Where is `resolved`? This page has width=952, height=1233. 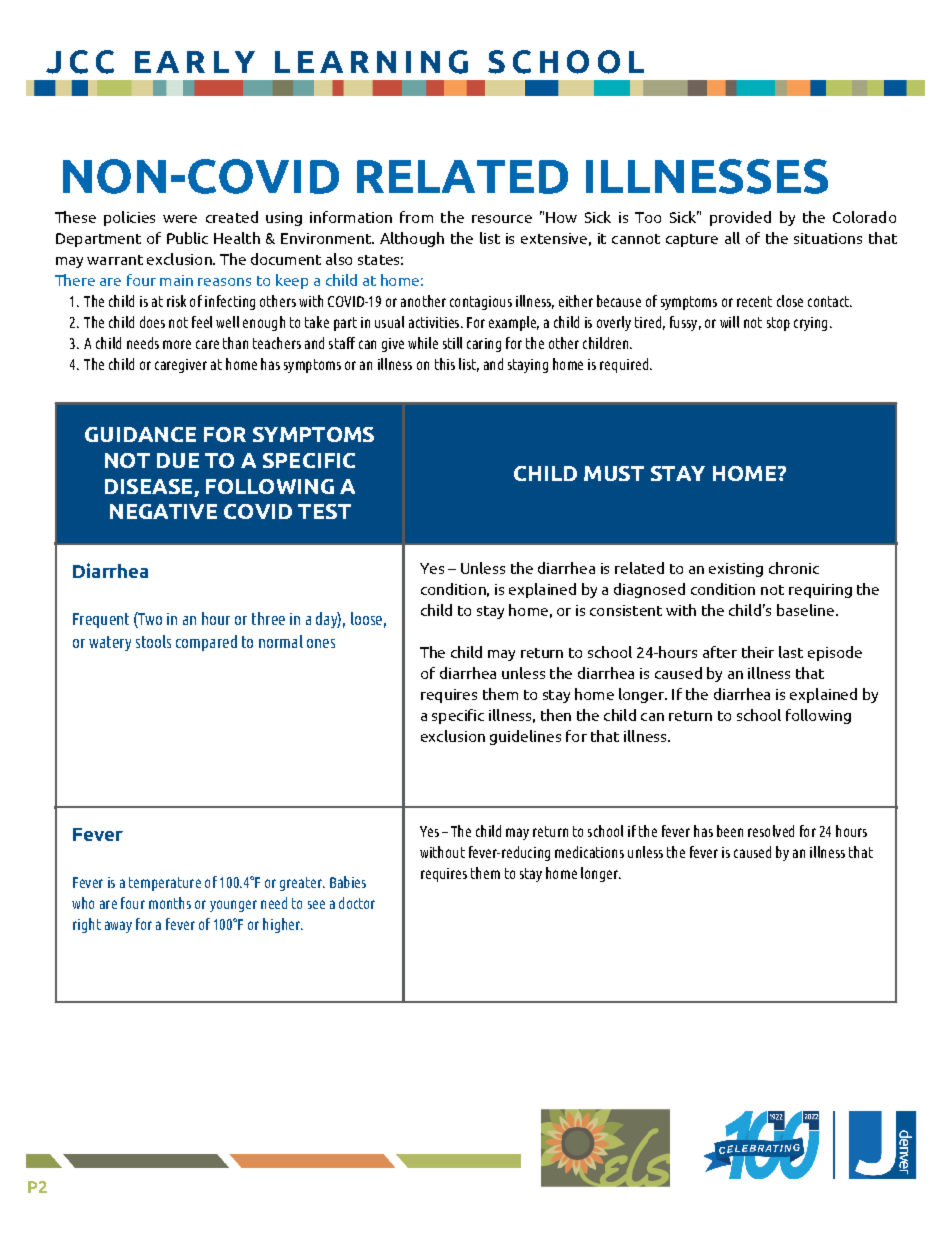
resolved is located at coordinates (771, 831).
